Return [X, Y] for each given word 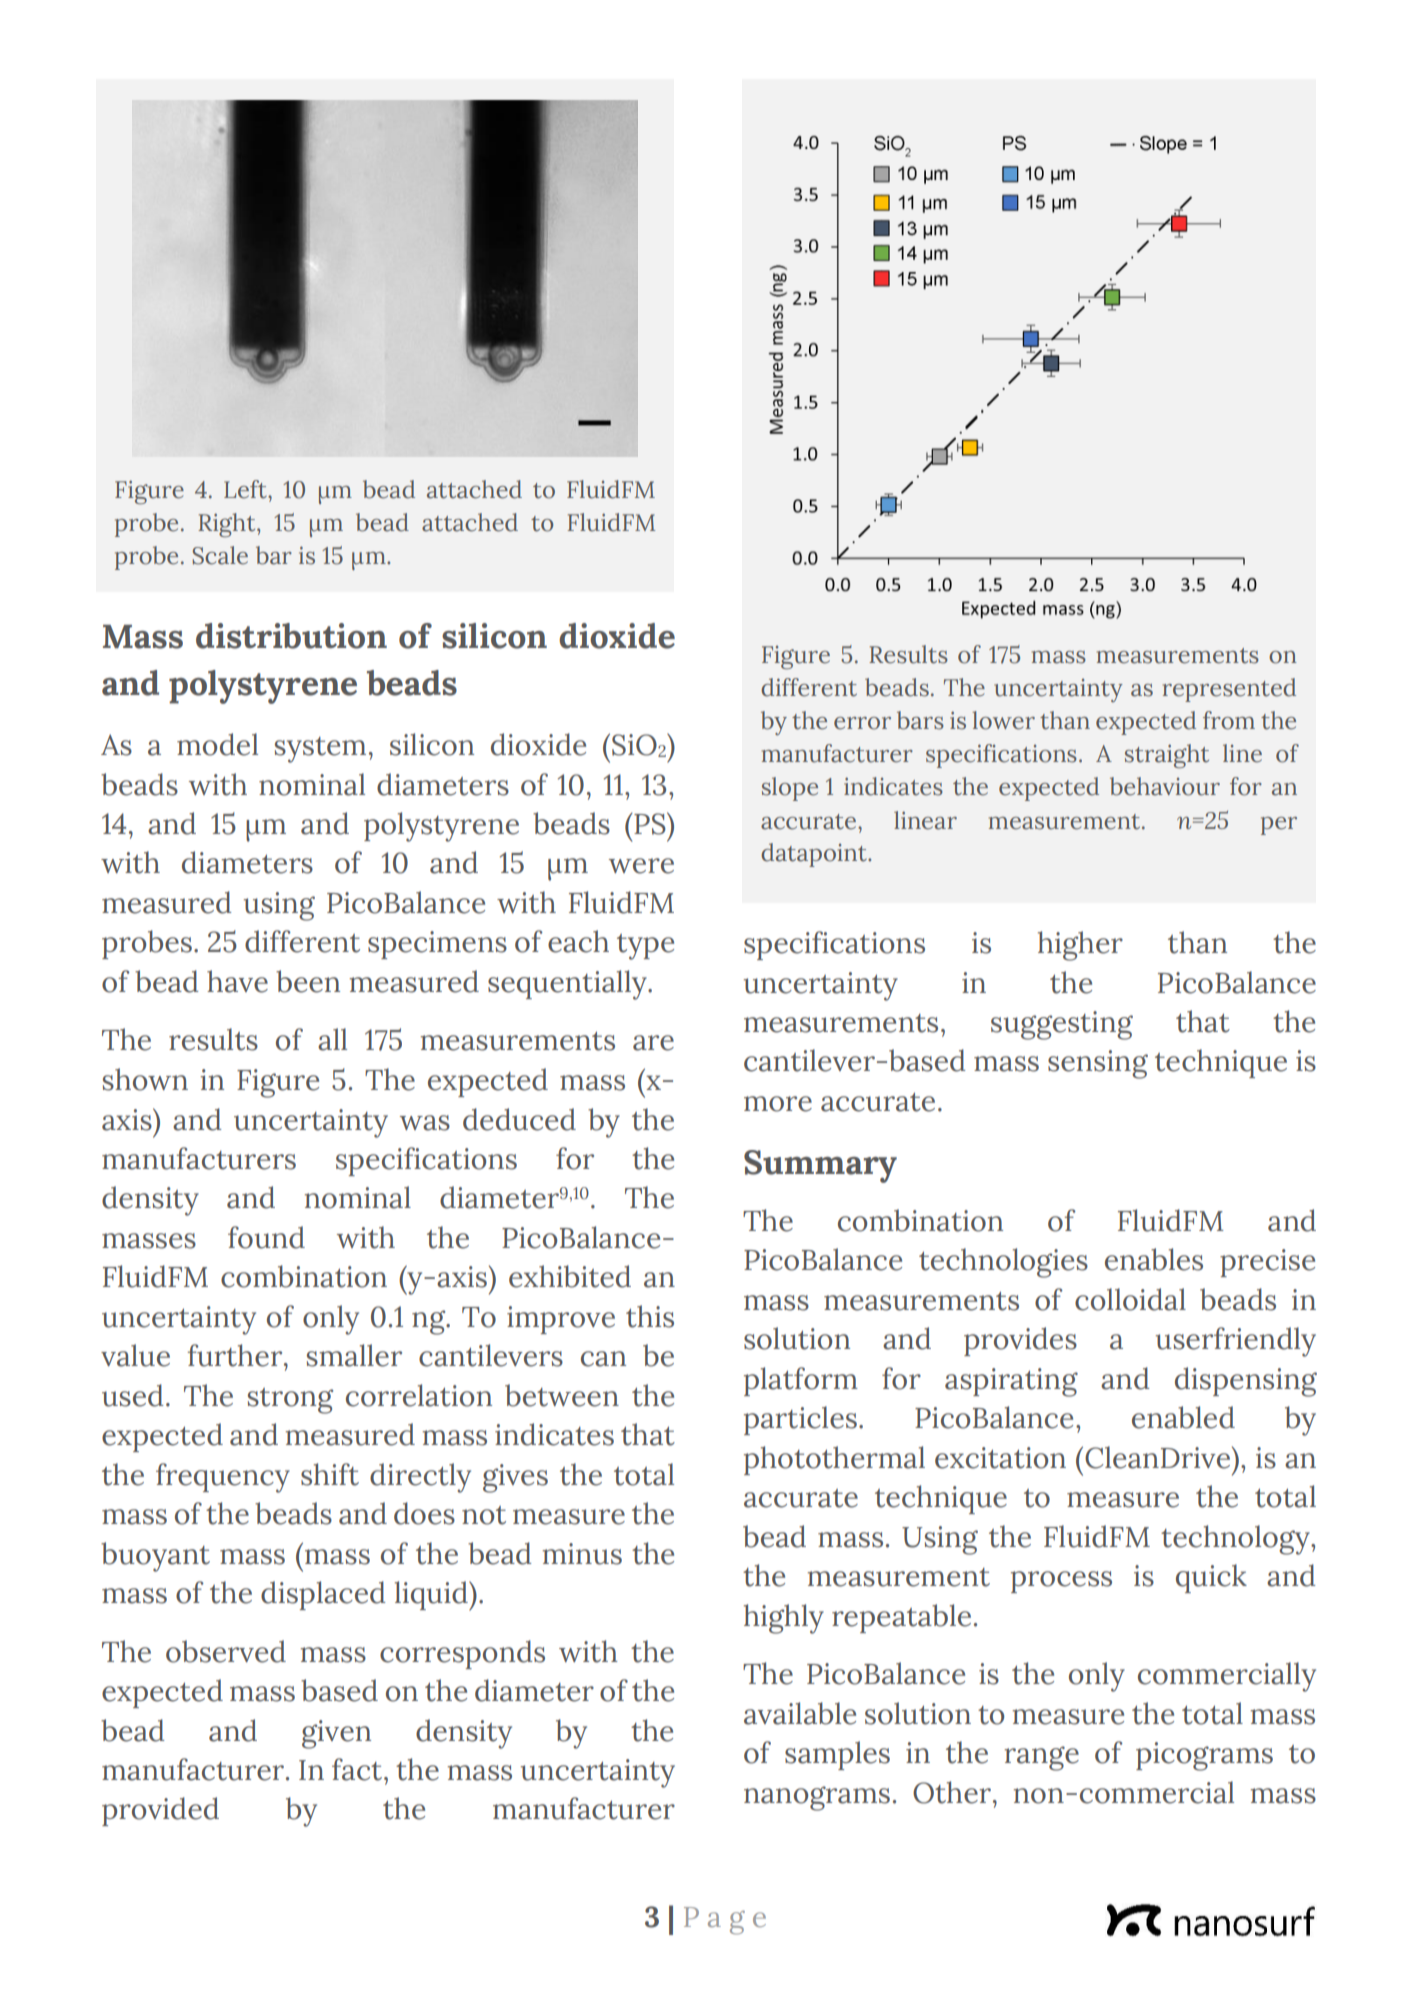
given [336, 1734]
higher [1080, 946]
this [650, 1316]
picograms [1204, 1756]
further [236, 1355]
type [645, 947]
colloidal [1130, 1299]
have [237, 981]
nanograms [817, 1798]
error [862, 723]
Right [228, 525]
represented [1229, 690]
